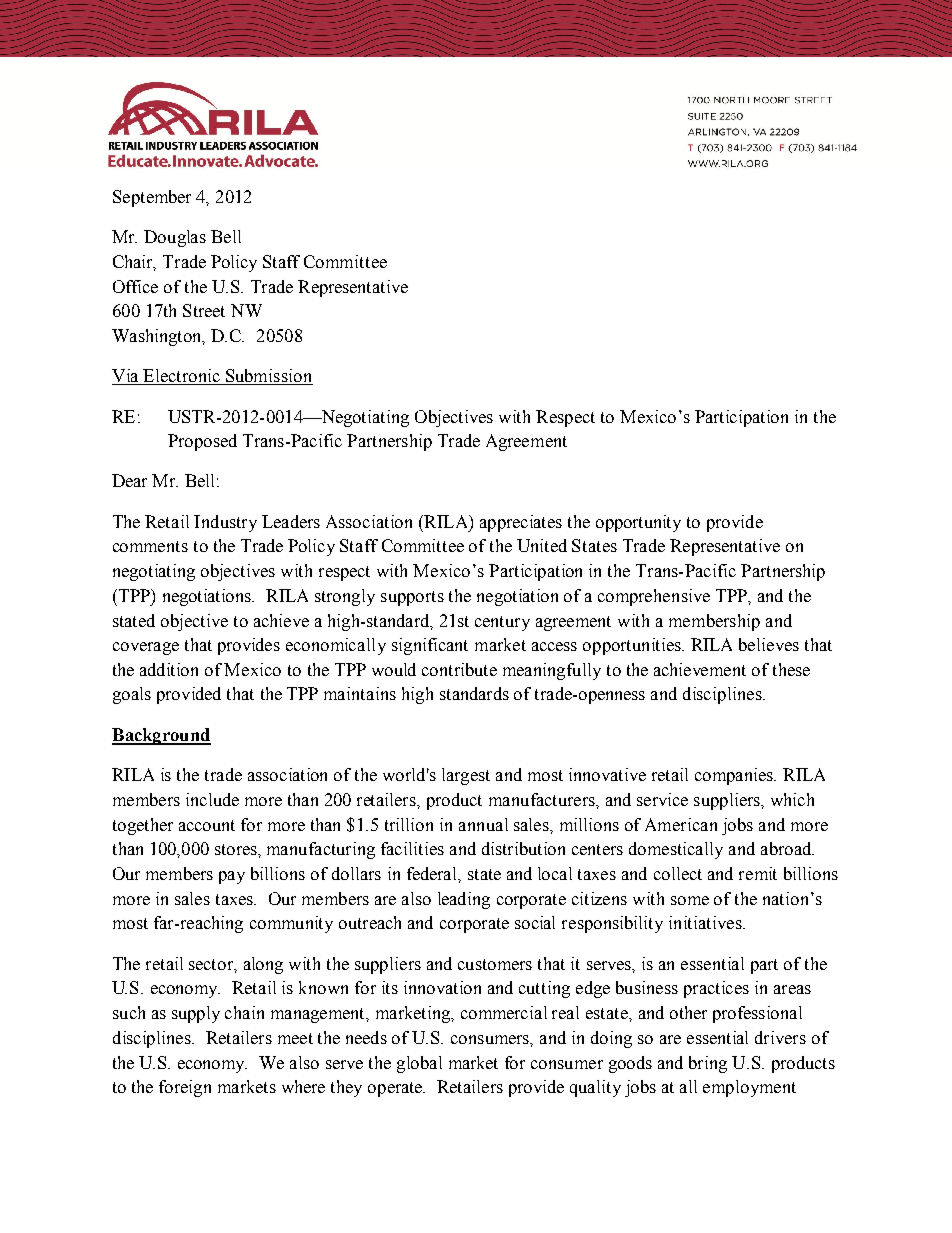 The width and height of the page is (952, 1233). What do you see at coordinates (204, 310) in the page?
I see `Street` at bounding box center [204, 310].
